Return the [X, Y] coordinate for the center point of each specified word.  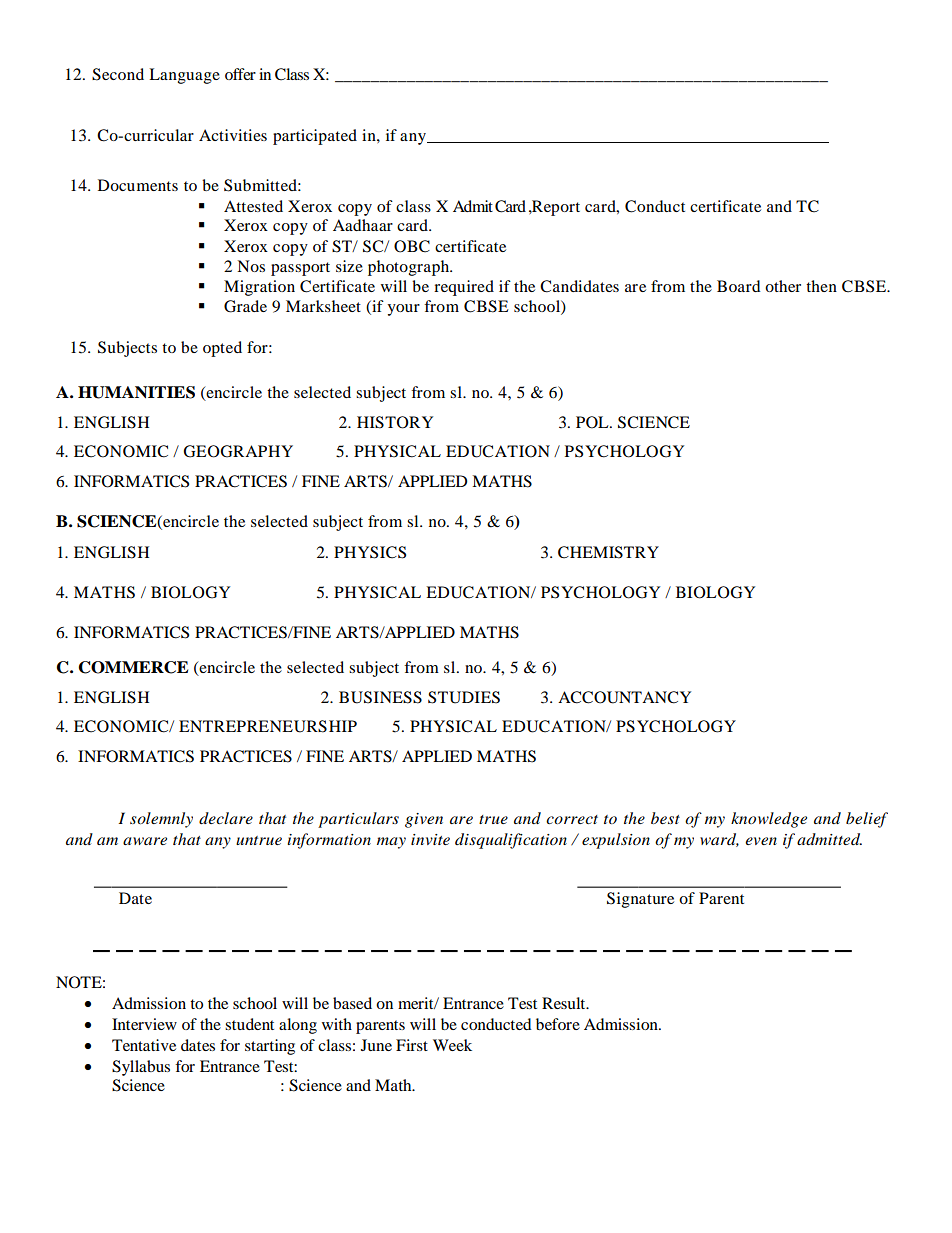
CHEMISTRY [608, 552]
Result [565, 1003]
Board [739, 286]
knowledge [769, 820]
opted [222, 349]
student [249, 1024]
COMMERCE [133, 667]
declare [226, 818]
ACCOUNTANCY [624, 697]
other [783, 286]
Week [452, 1045]
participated [315, 137]
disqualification [511, 841]
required [464, 288]
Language [184, 76]
